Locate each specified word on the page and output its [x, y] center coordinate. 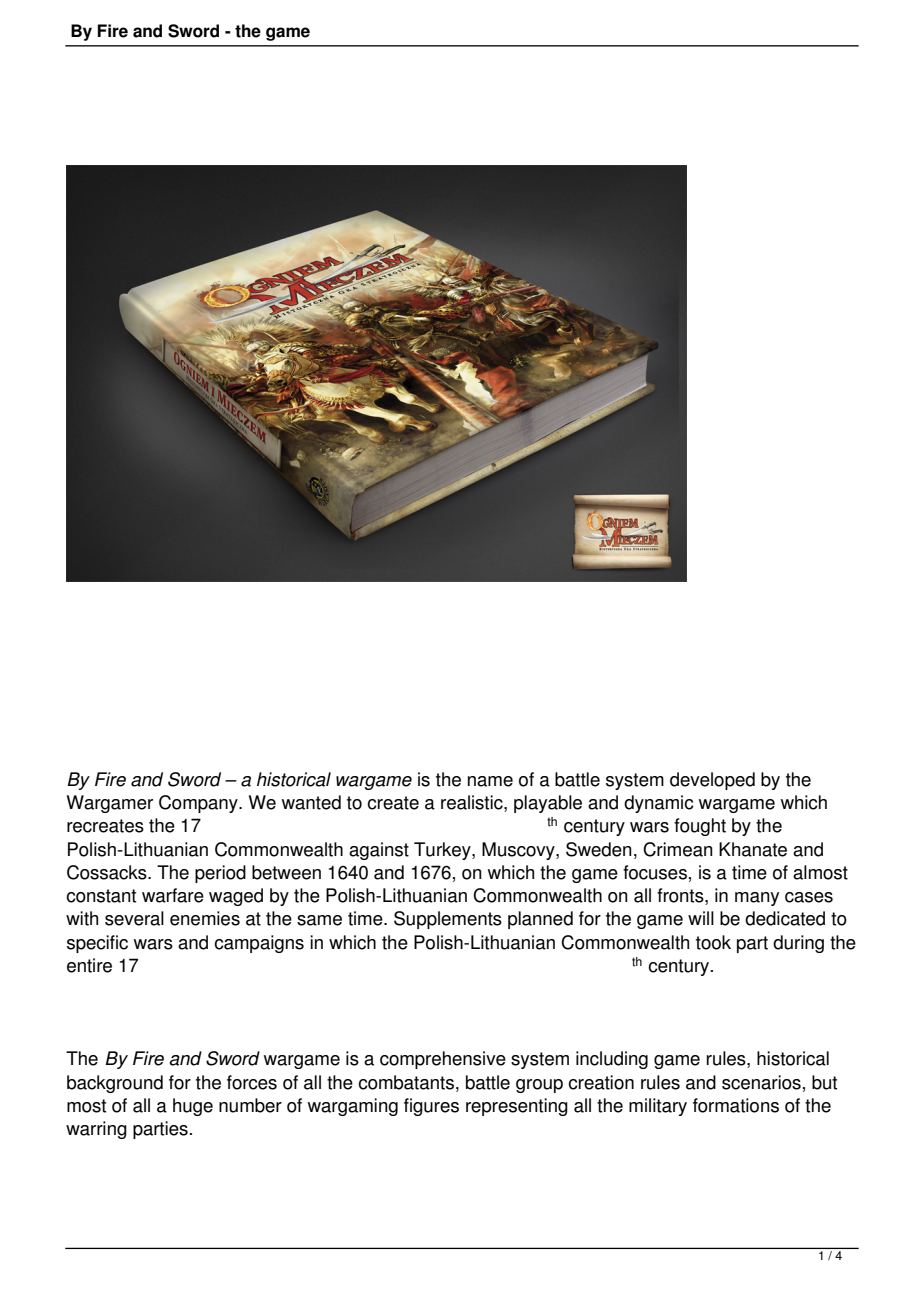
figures [431, 1107]
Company [199, 804]
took [713, 942]
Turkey [443, 851]
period [220, 874]
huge [193, 1107]
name [490, 781]
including [612, 1060]
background [115, 1084]
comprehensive [443, 1060]
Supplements [448, 920]
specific [97, 944]
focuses [655, 872]
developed [712, 781]
